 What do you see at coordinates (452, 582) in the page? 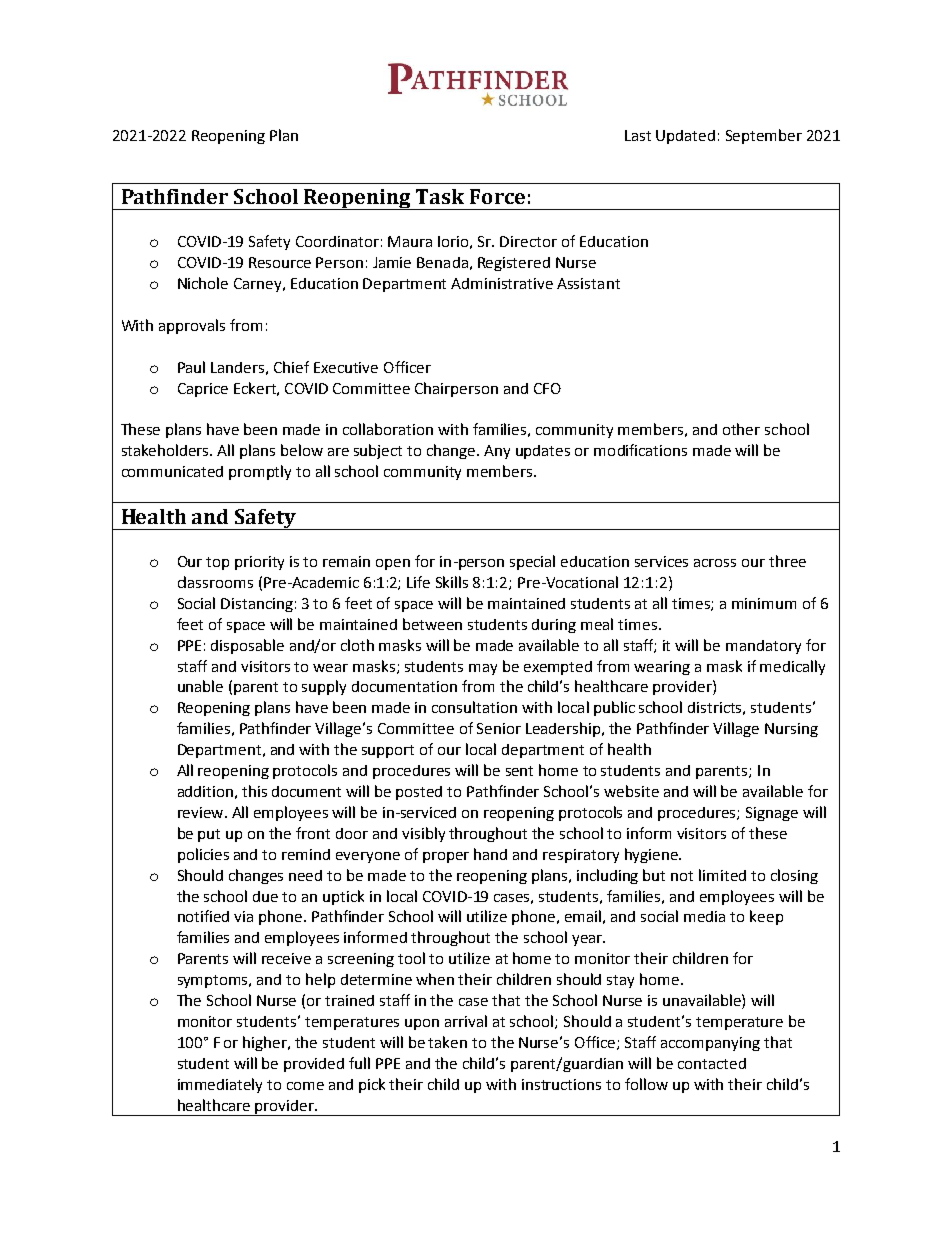
I see `Skills` at bounding box center [452, 582].
